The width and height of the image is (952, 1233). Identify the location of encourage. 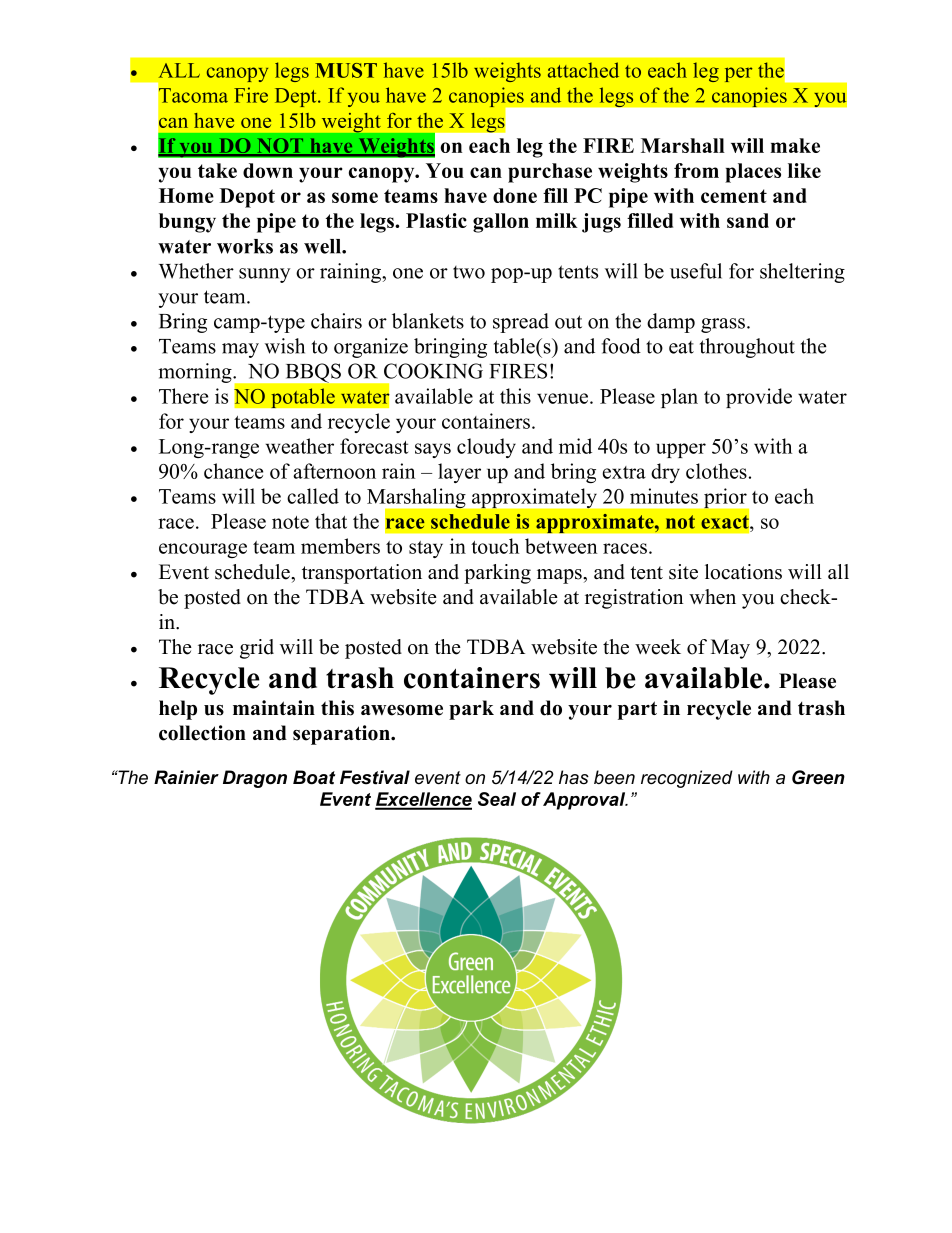
(203, 550).
